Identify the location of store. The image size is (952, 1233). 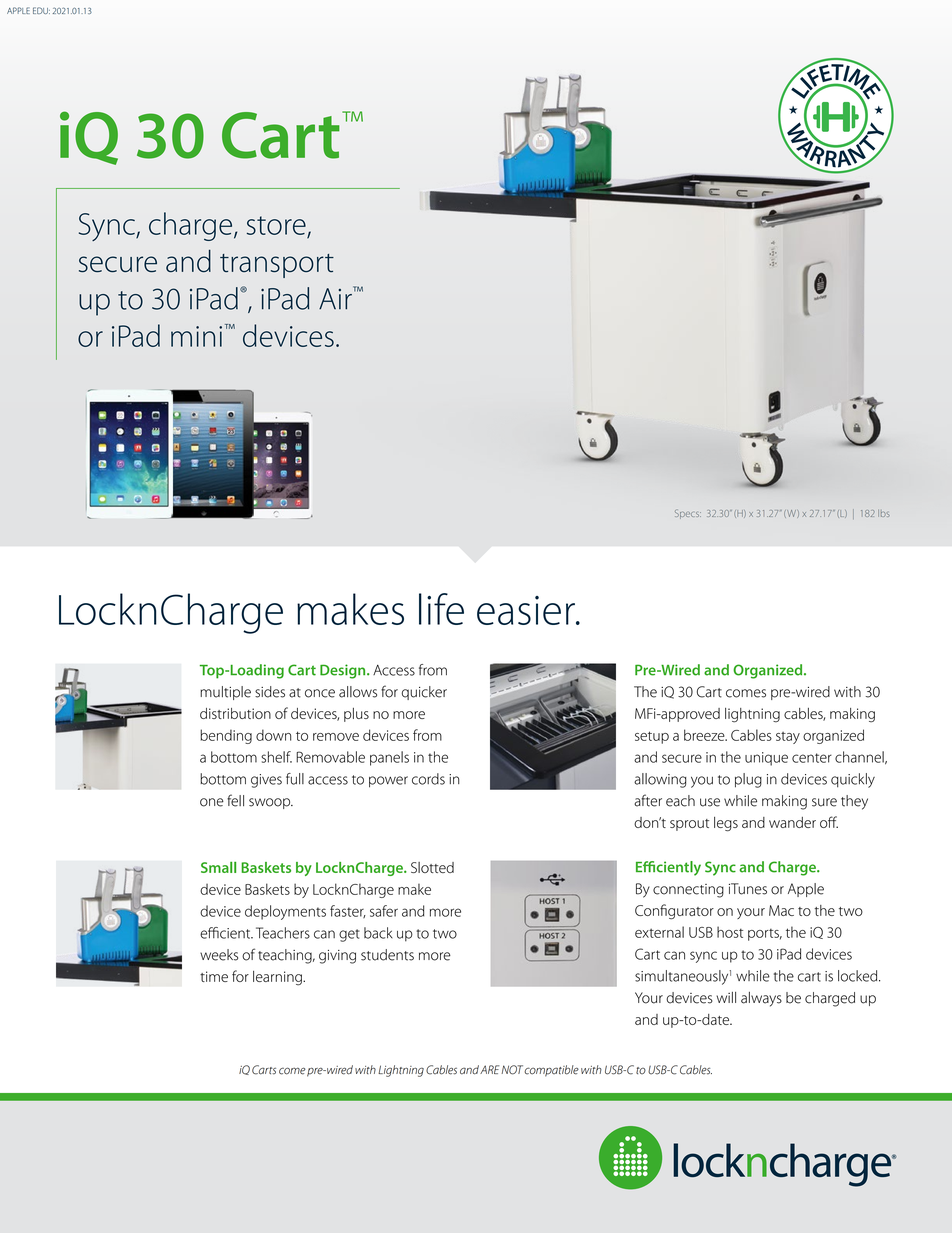
(276, 225).
